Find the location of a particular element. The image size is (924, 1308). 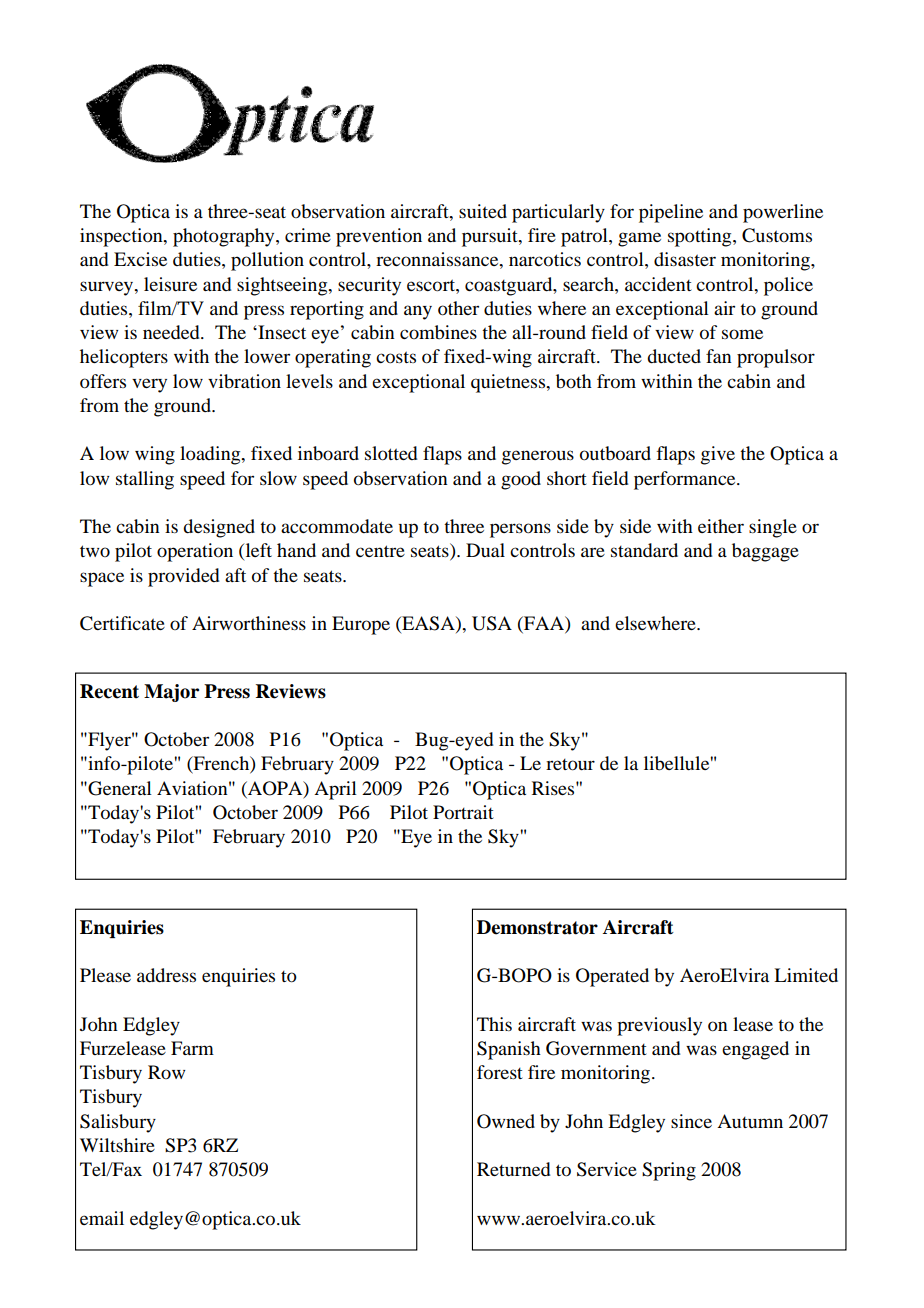

photography is located at coordinates (225, 237).
